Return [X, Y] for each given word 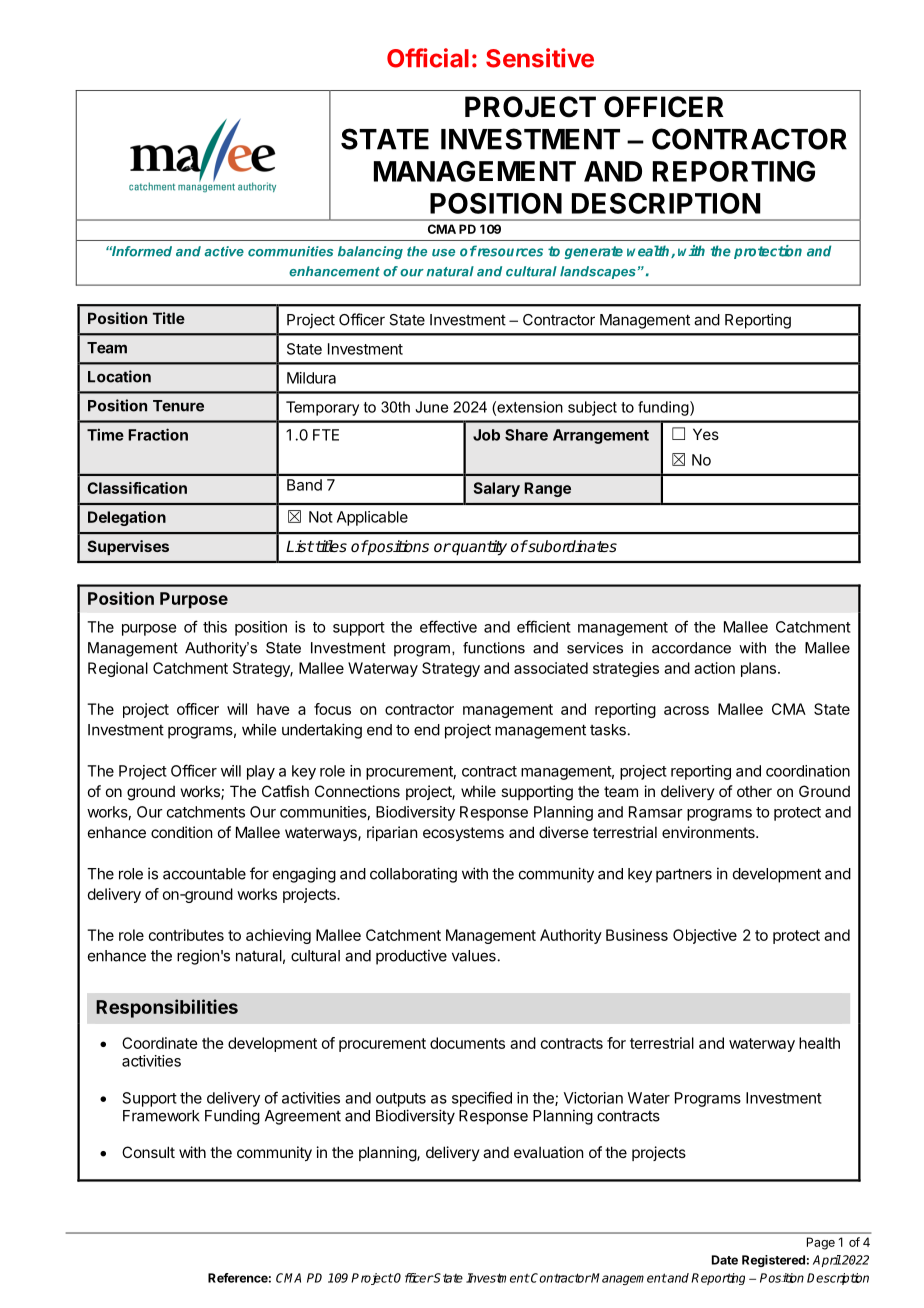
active [224, 251]
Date [725, 1260]
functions [494, 648]
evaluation [548, 1152]
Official [428, 58]
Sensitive [540, 58]
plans [758, 669]
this [215, 627]
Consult [148, 1152]
